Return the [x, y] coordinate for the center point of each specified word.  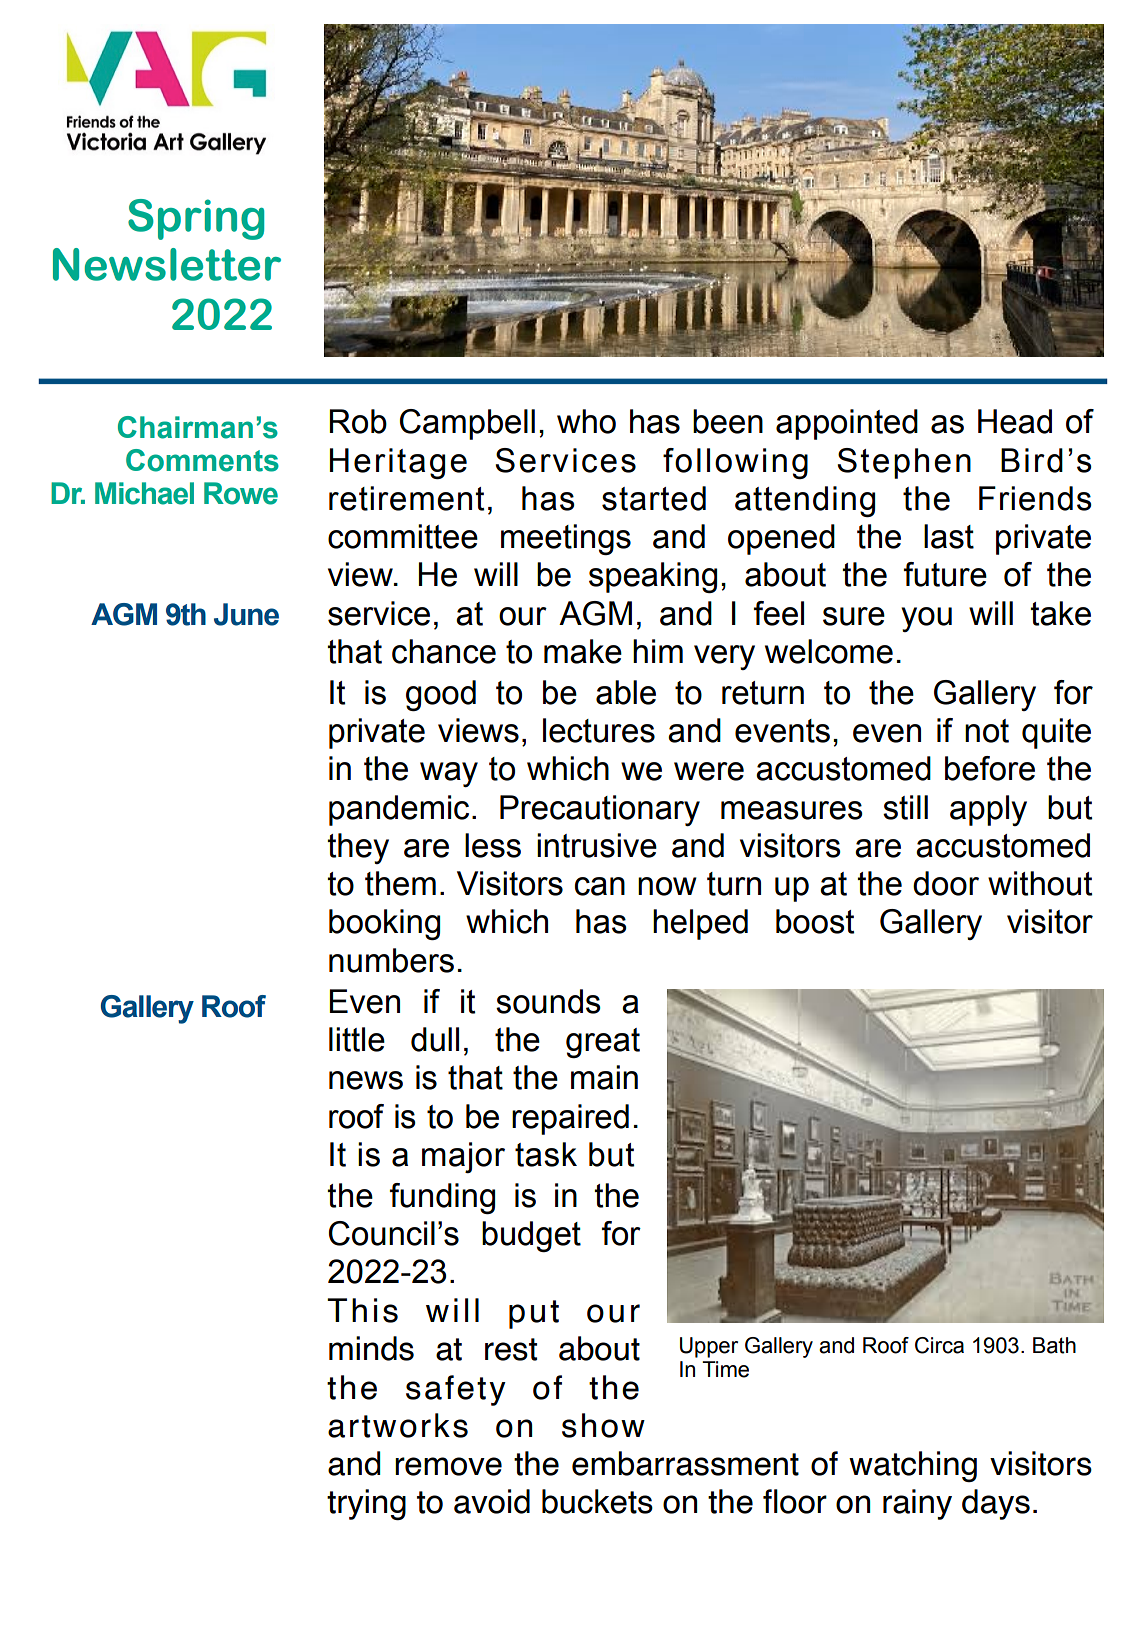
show [603, 1425]
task [546, 1154]
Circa [939, 1345]
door [946, 883]
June [246, 614]
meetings [566, 539]
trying [366, 1504]
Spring [196, 219]
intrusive [597, 845]
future [945, 574]
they [358, 848]
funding [442, 1198]
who [586, 421]
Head [1015, 421]
